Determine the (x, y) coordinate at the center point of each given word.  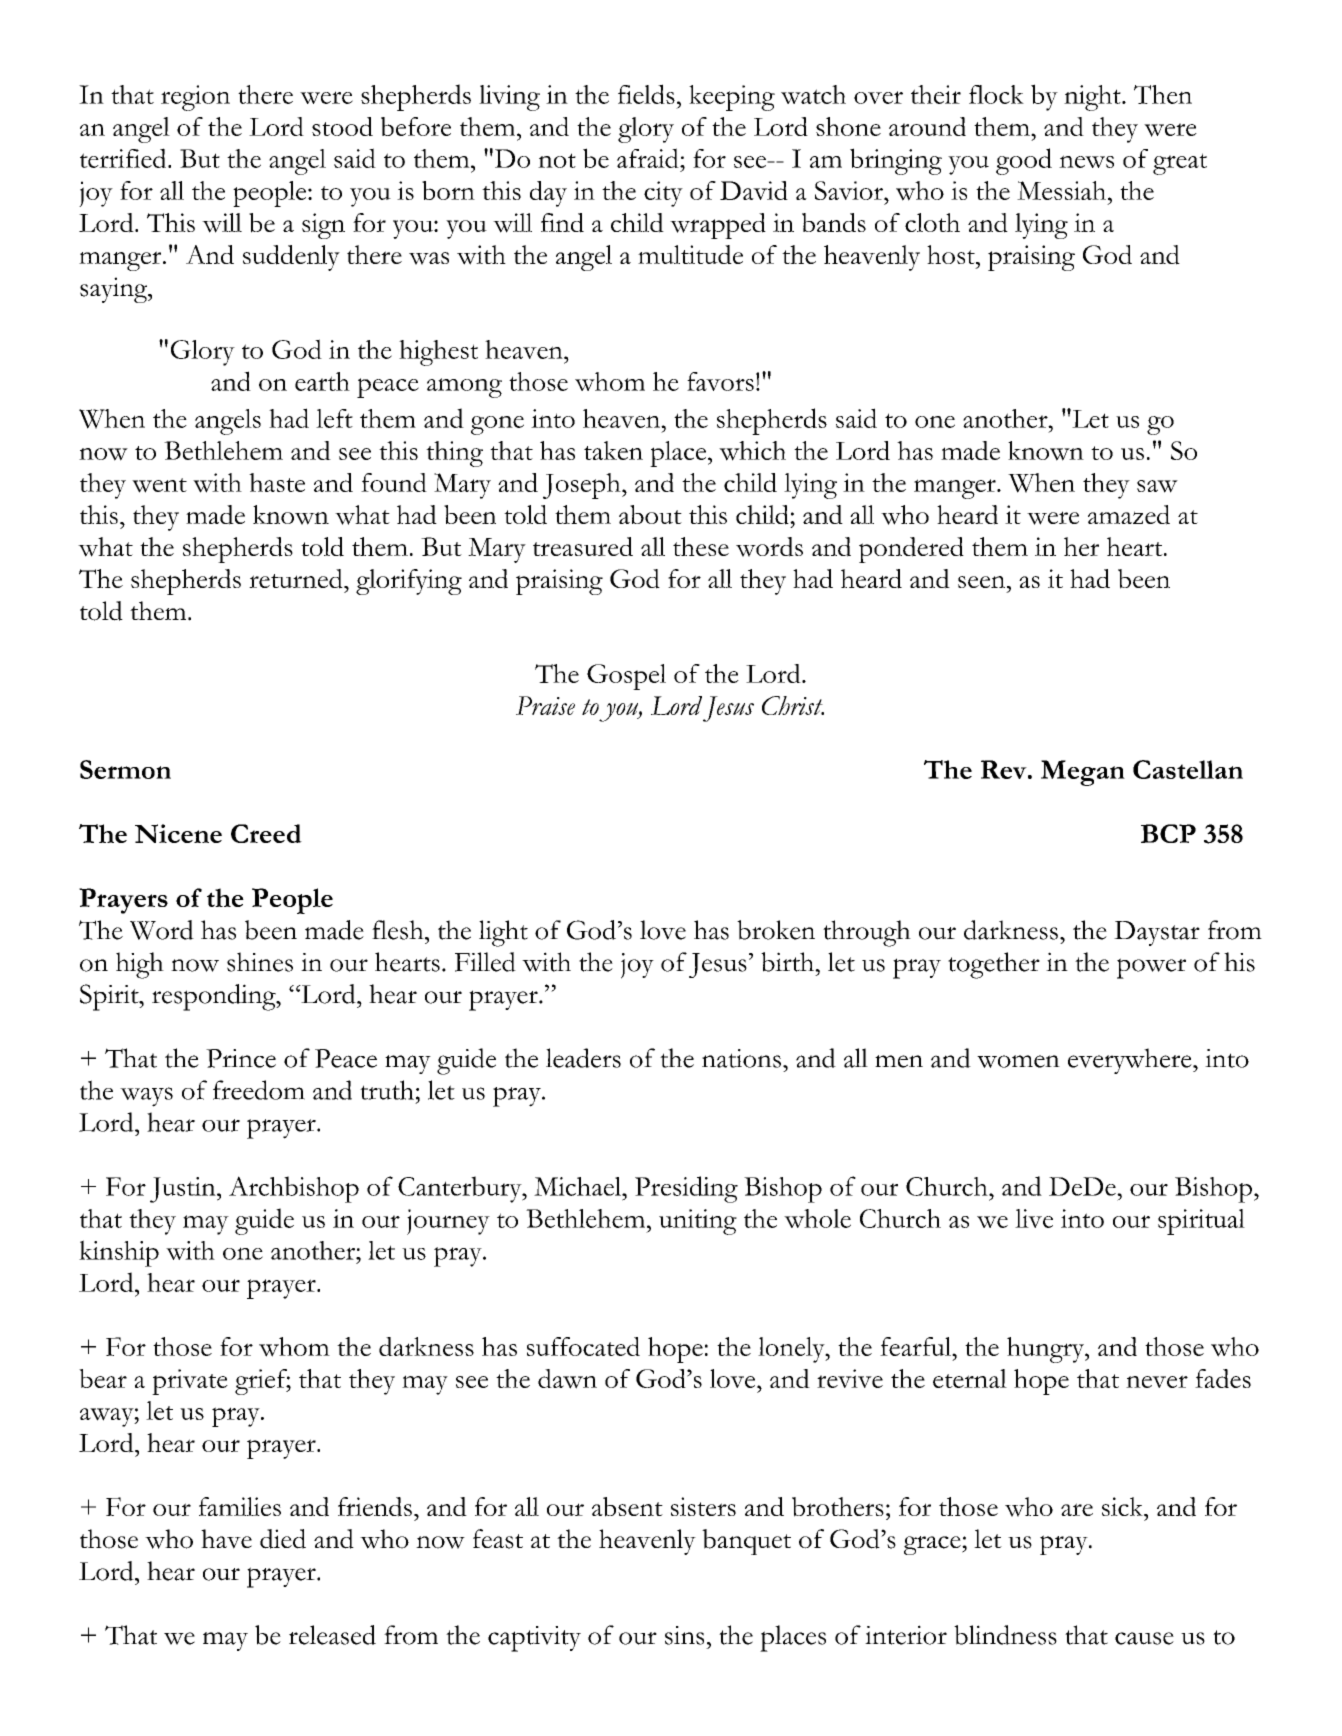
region (195, 98)
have (226, 1539)
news (1086, 161)
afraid (649, 158)
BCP (1168, 833)
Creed (266, 833)
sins (684, 1635)
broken (776, 930)
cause (1144, 1638)
